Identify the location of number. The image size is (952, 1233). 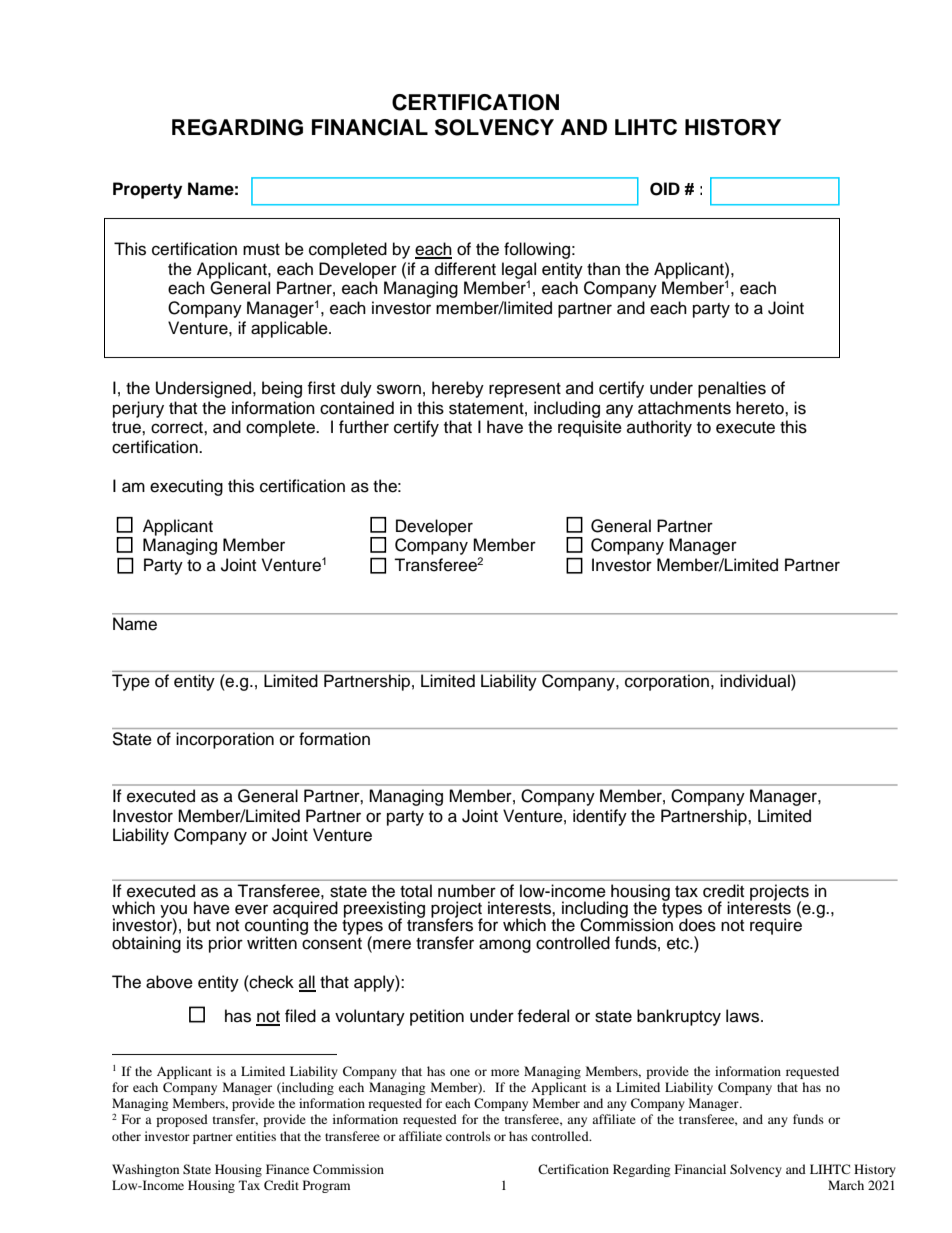
(467, 891).
